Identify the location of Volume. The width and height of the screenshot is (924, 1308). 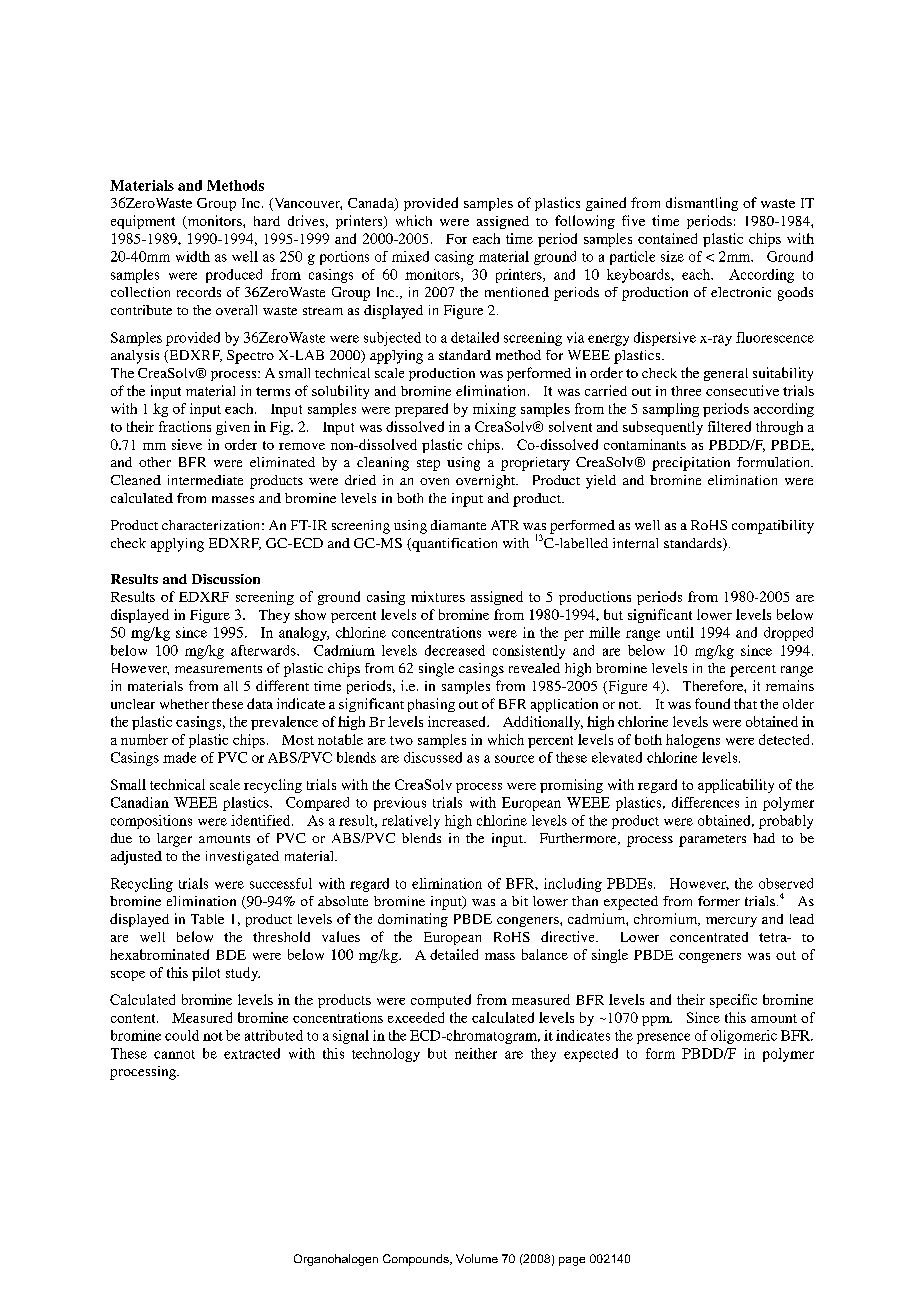
(477, 1258).
